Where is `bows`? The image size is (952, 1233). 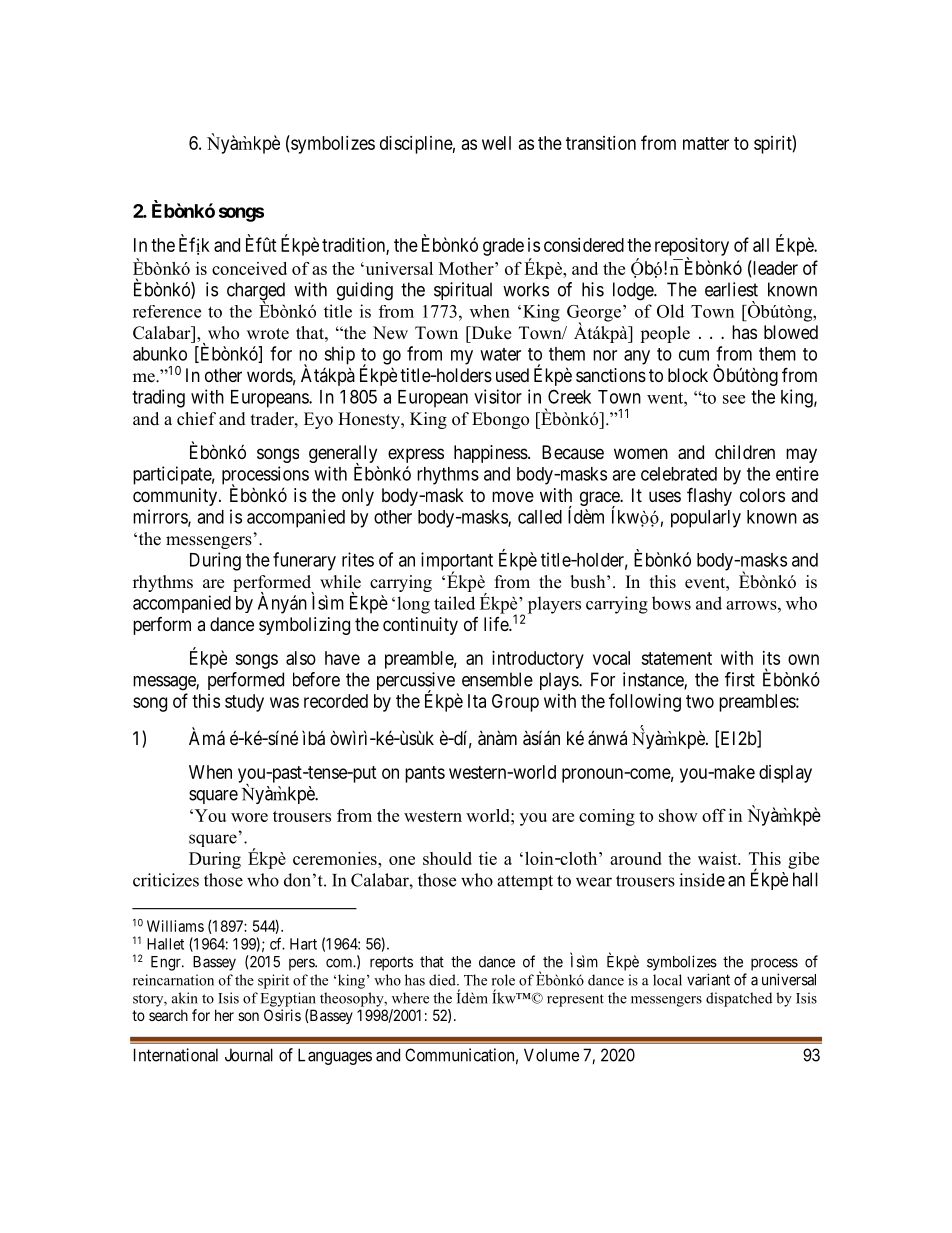 bows is located at coordinates (671, 603).
